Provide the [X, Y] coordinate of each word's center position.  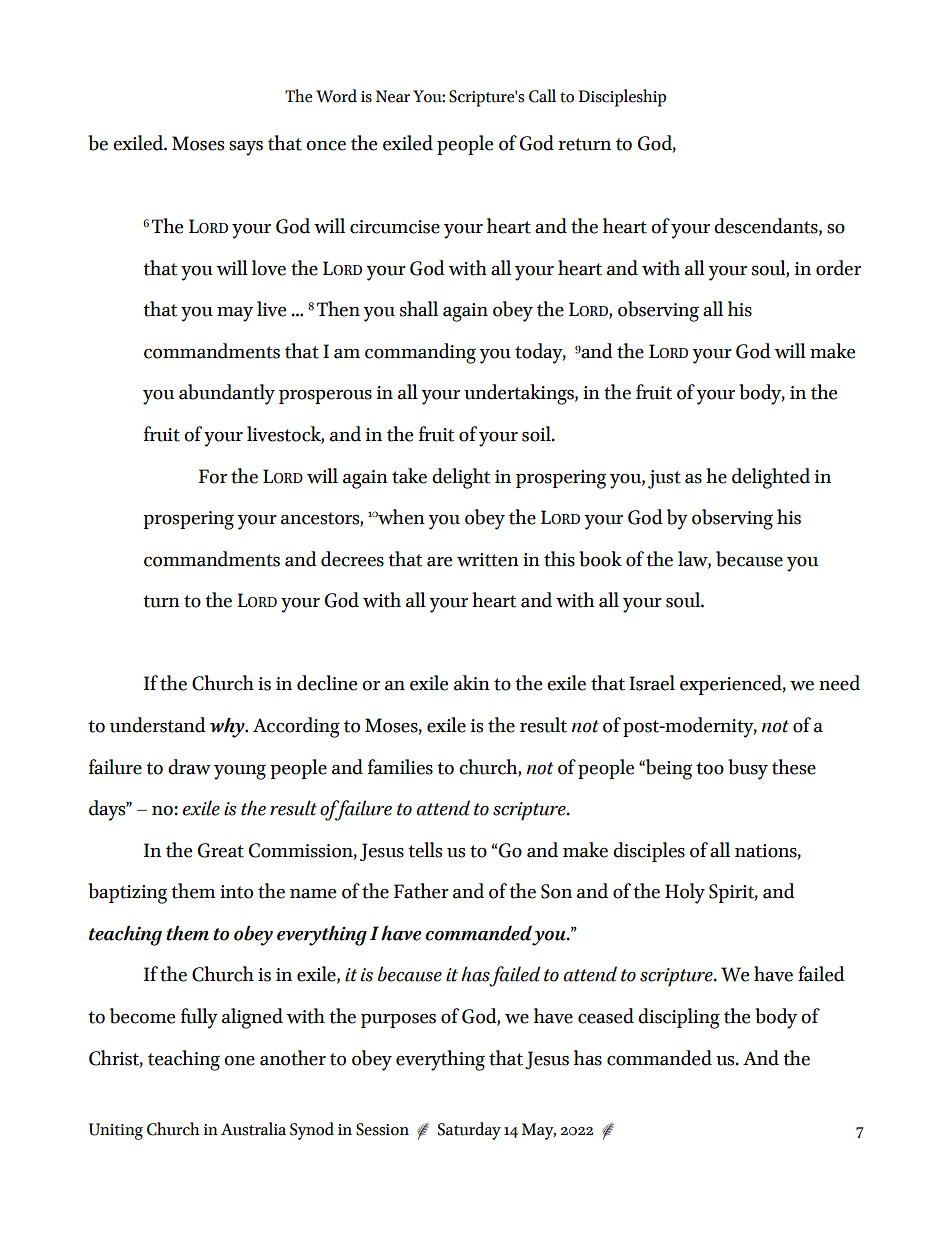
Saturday [469, 1131]
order [838, 268]
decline [327, 683]
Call [542, 96]
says [246, 148]
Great [221, 850]
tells [425, 850]
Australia [253, 1129]
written [488, 560]
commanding [420, 353]
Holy [685, 893]
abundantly [227, 394]
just [664, 479]
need [839, 683]
